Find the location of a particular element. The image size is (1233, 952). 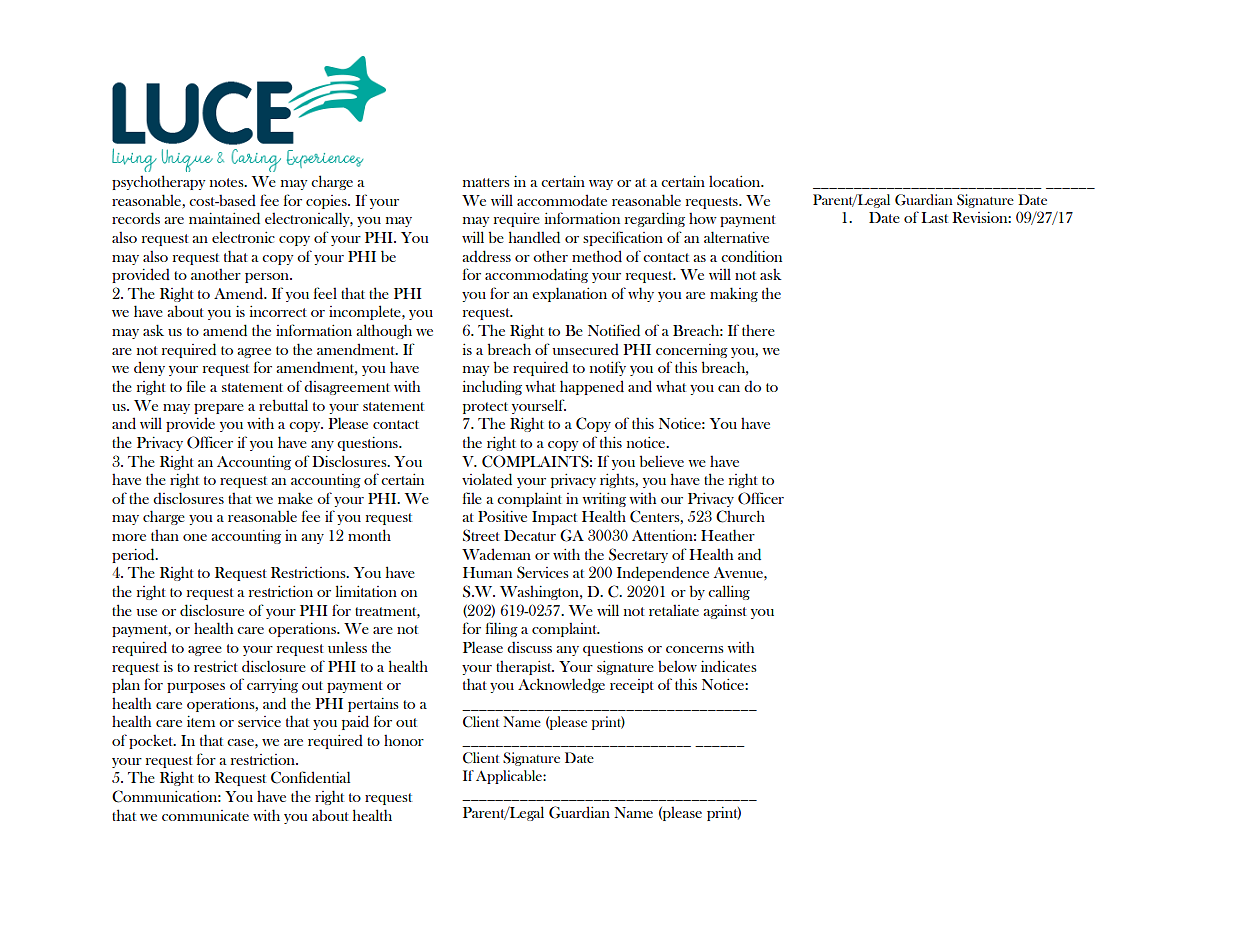

Human is located at coordinates (487, 572).
